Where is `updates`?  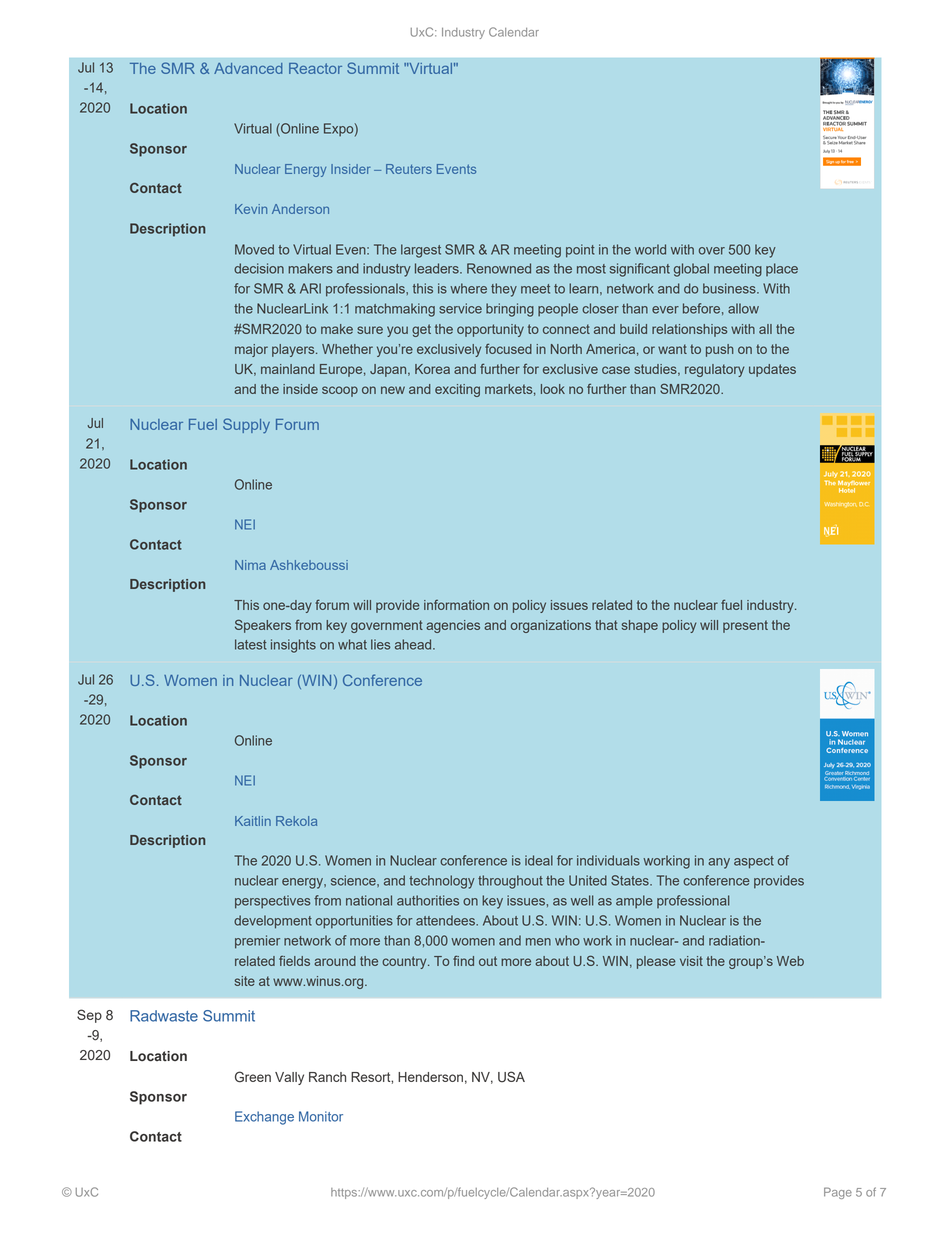
updates is located at coordinates (772, 370).
